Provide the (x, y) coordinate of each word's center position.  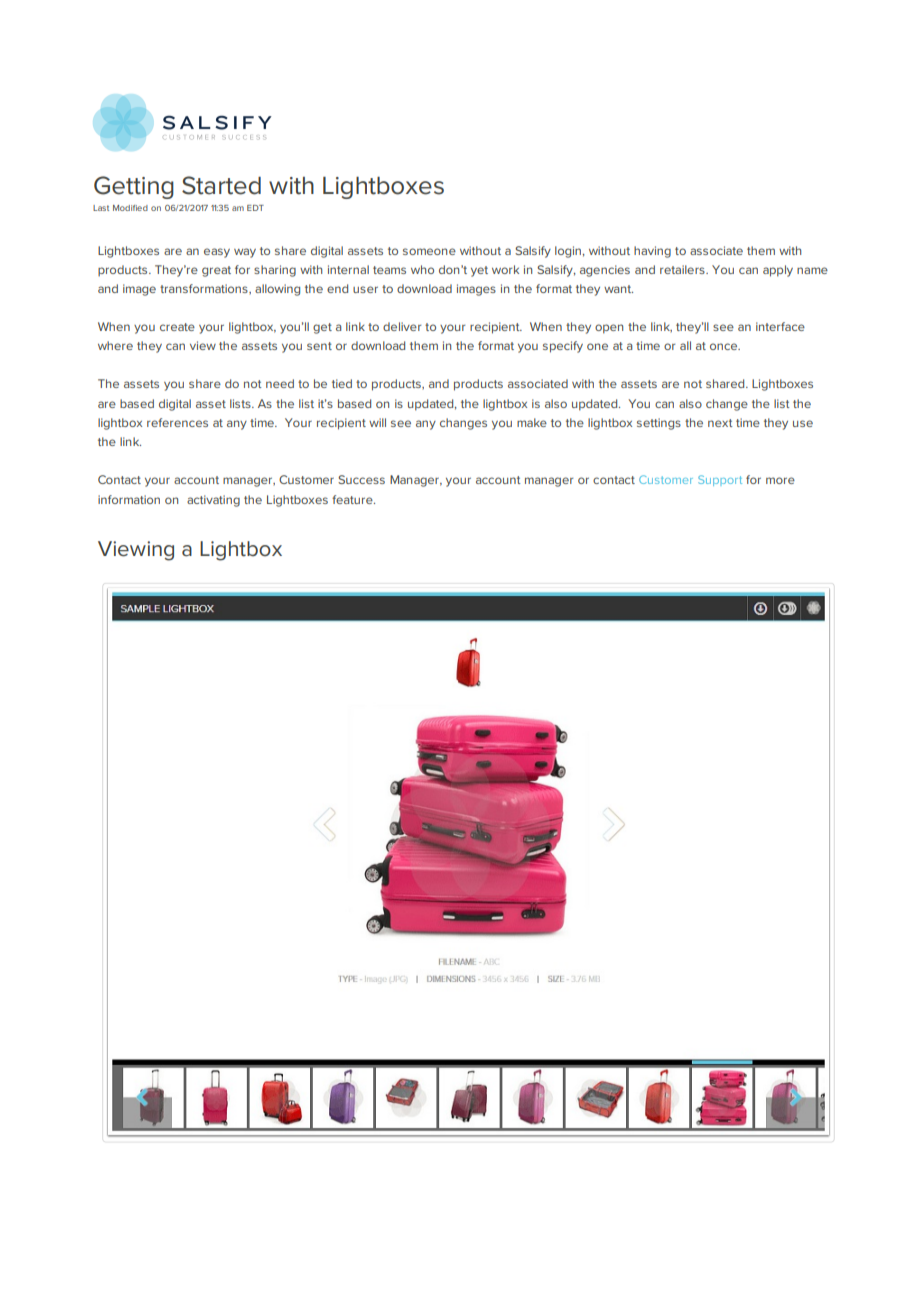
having (652, 252)
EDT (255, 208)
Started (221, 185)
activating (213, 501)
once (725, 346)
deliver (402, 326)
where (115, 345)
